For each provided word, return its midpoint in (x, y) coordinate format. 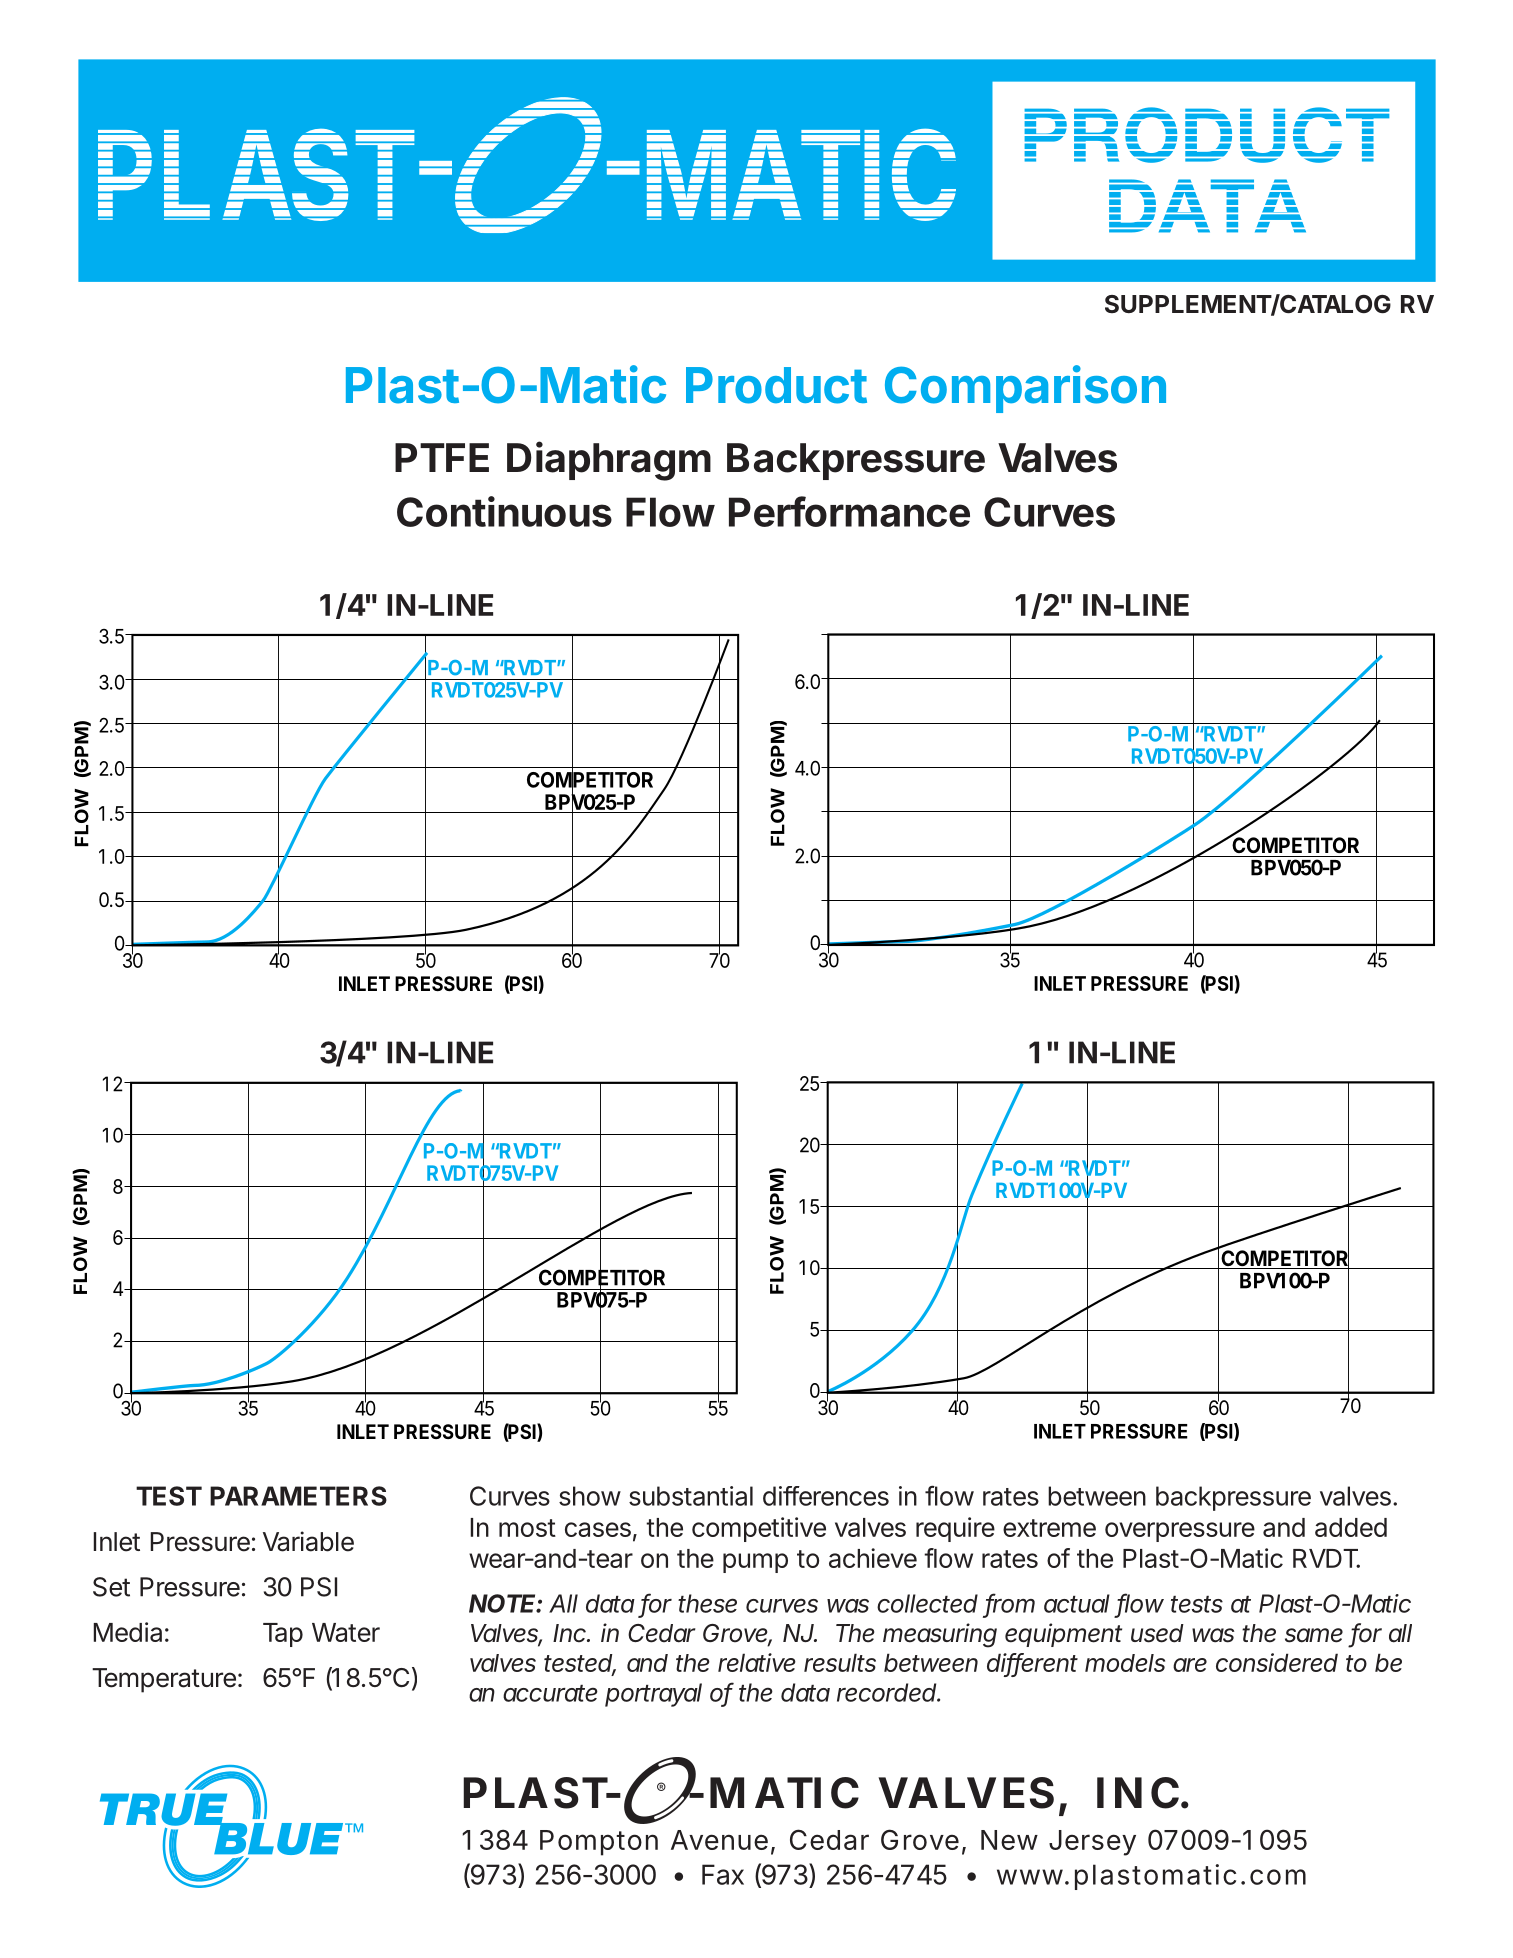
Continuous (504, 511)
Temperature (164, 1680)
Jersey (1092, 1843)
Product (776, 385)
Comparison (1025, 389)
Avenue (719, 1840)
